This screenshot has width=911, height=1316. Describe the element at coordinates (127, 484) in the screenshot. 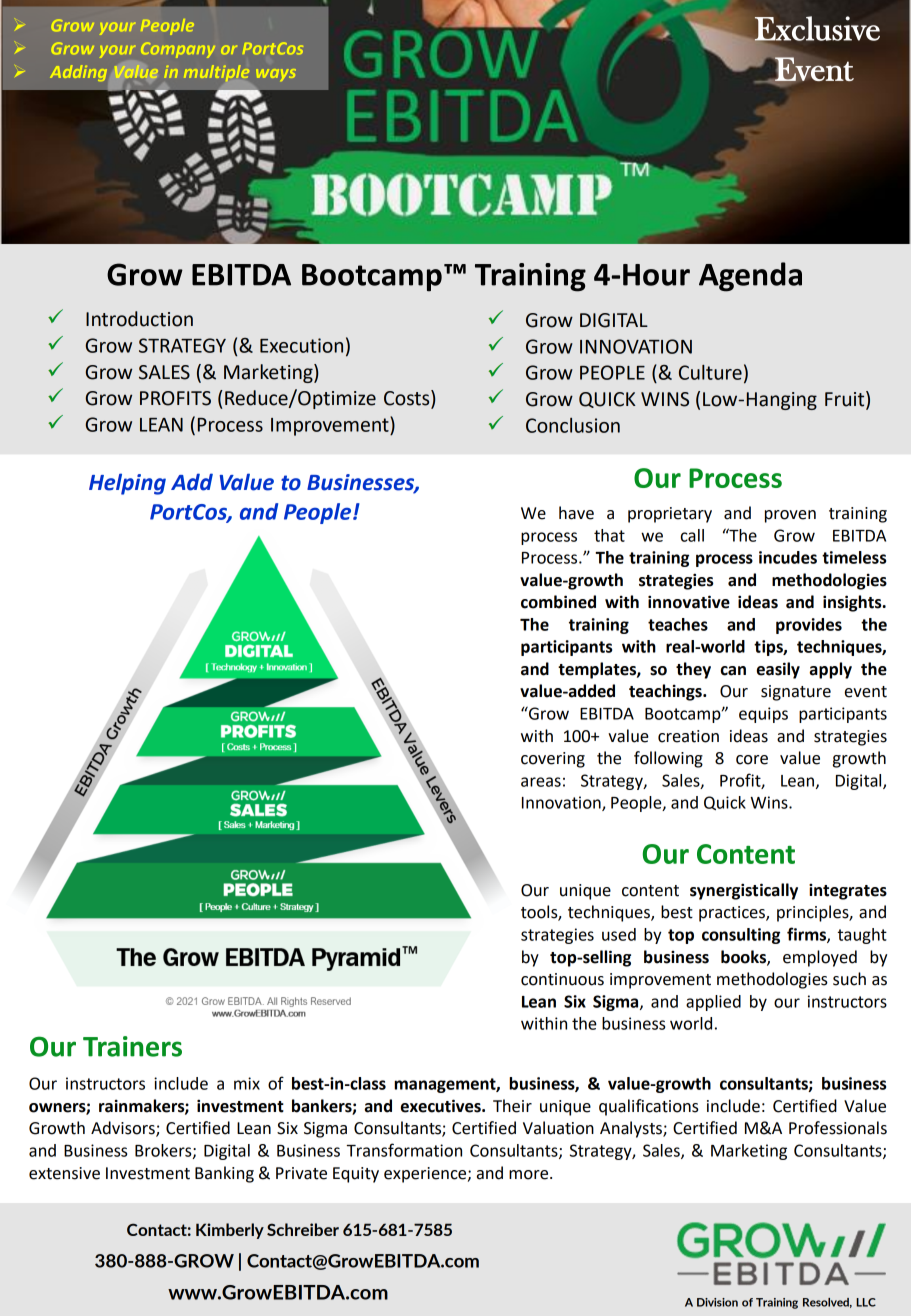

I see `Helping` at that location.
